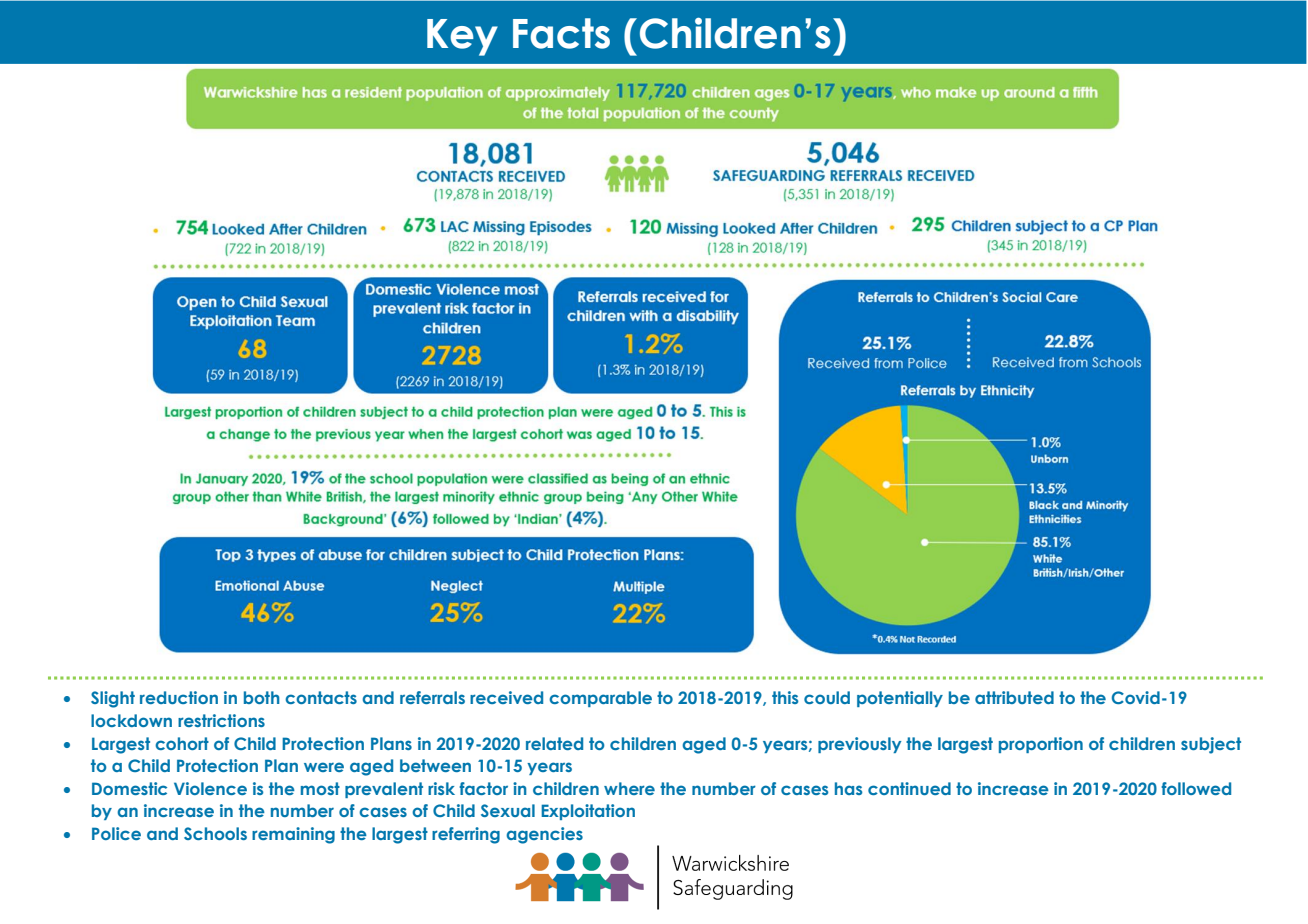 The width and height of the image is (1308, 924). I want to click on where, so click(629, 788).
